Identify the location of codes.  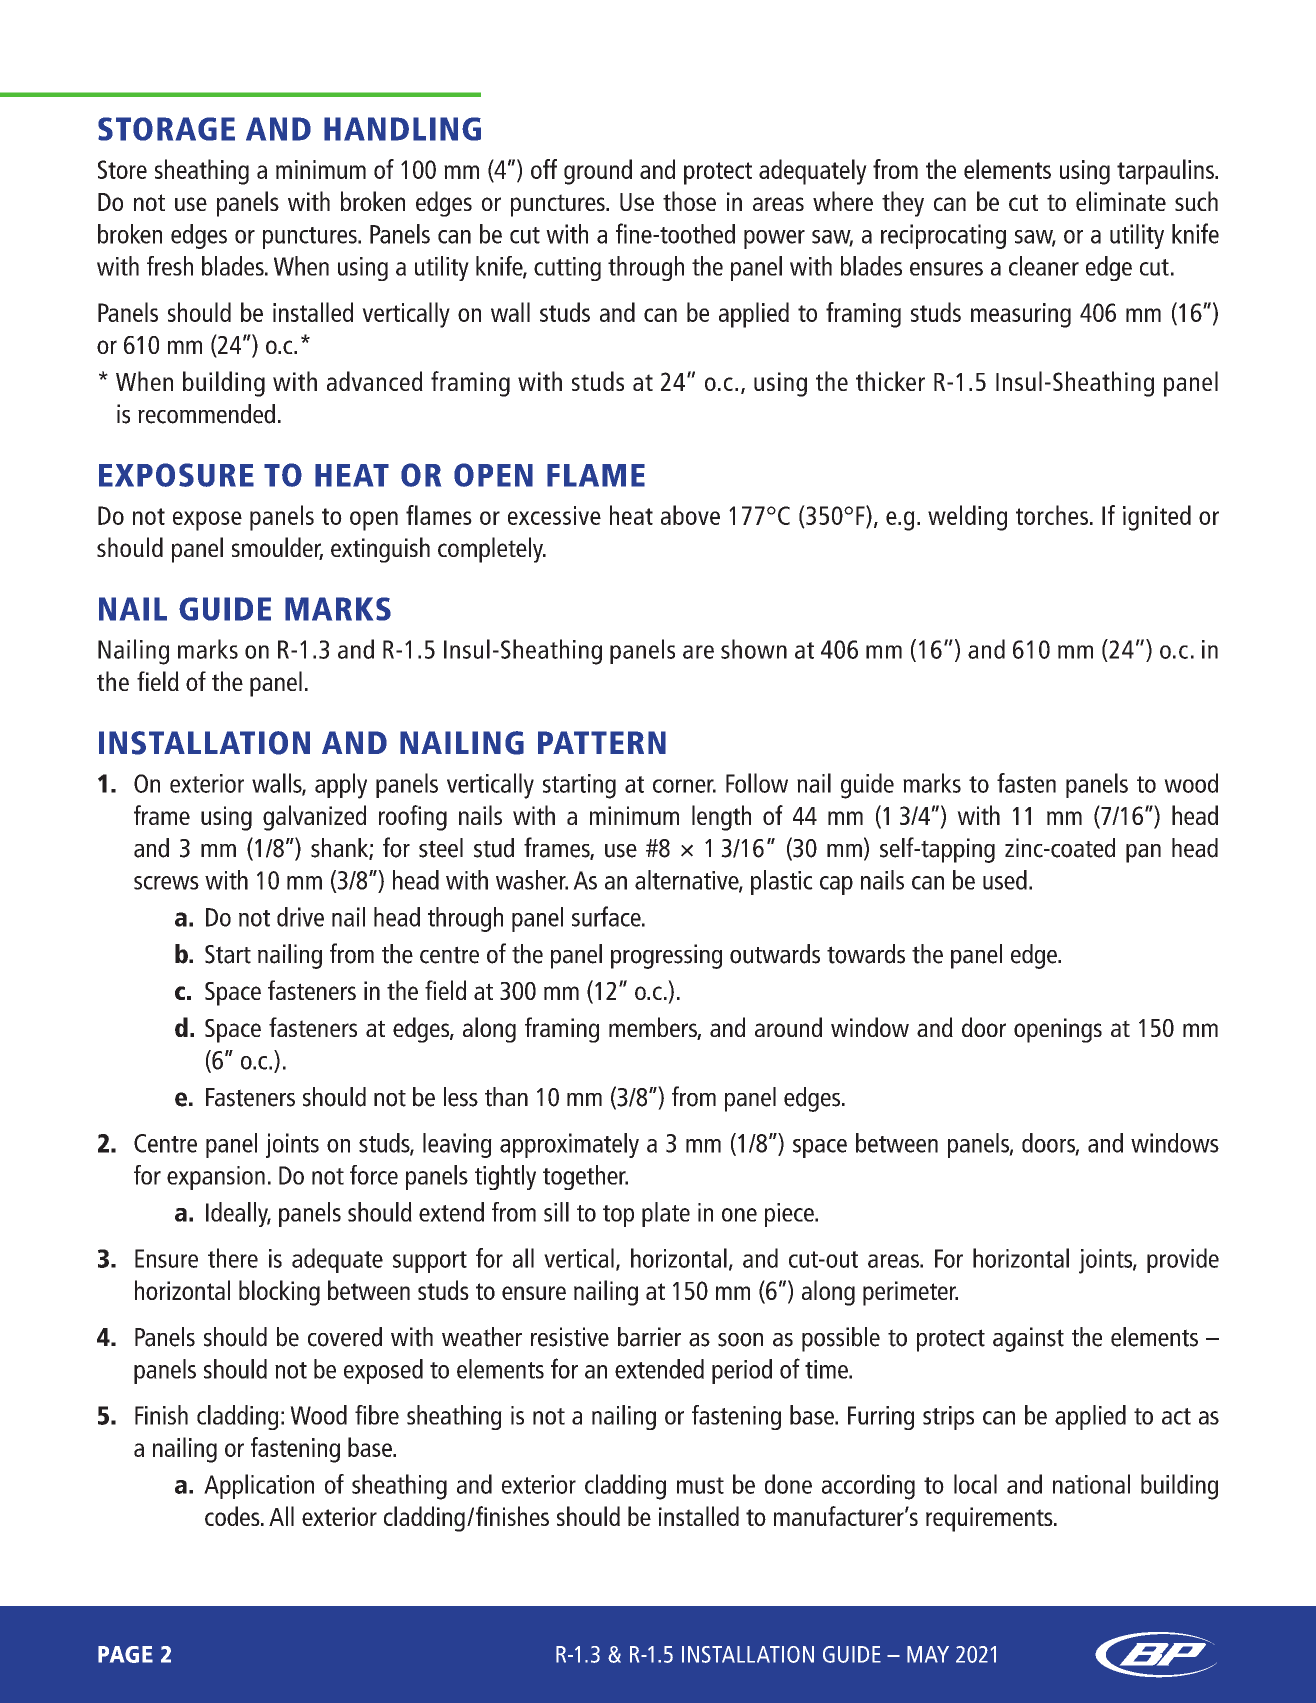
(233, 1516).
